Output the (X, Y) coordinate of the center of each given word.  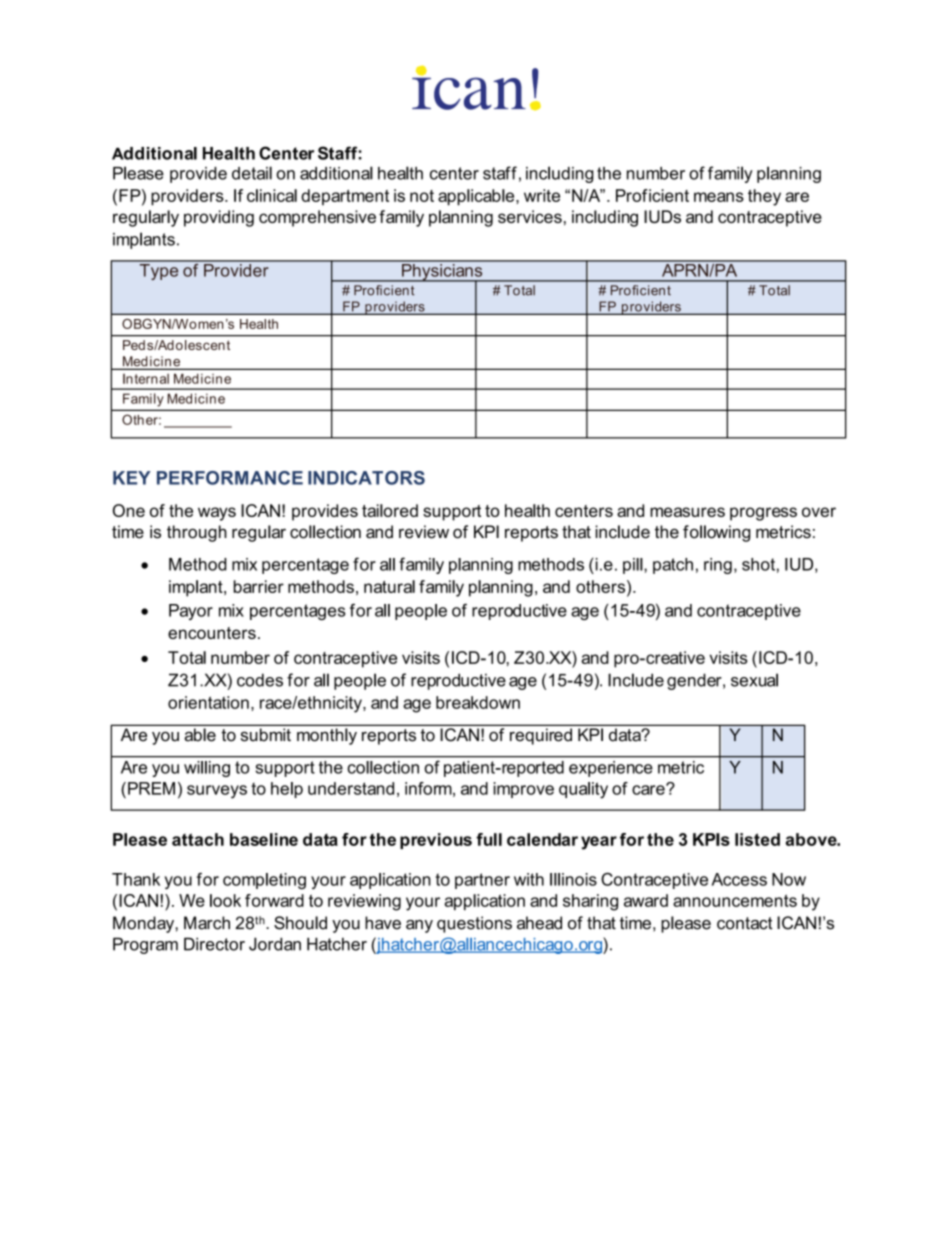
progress (763, 514)
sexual (754, 680)
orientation (208, 702)
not (422, 196)
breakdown (478, 702)
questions (474, 924)
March (207, 923)
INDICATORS (366, 478)
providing (219, 218)
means (719, 197)
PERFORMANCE (230, 478)
